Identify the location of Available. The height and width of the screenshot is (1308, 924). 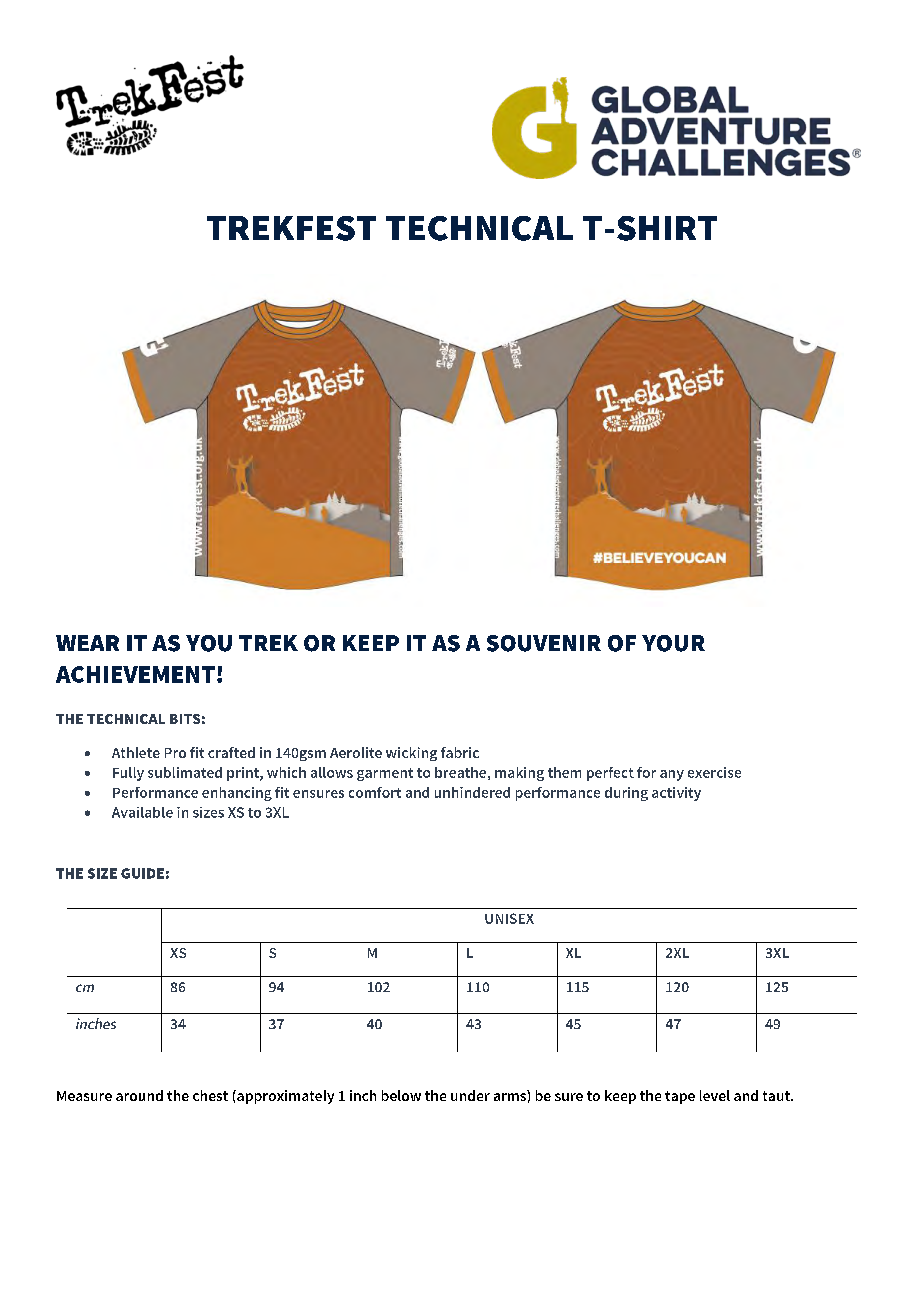
(142, 812).
